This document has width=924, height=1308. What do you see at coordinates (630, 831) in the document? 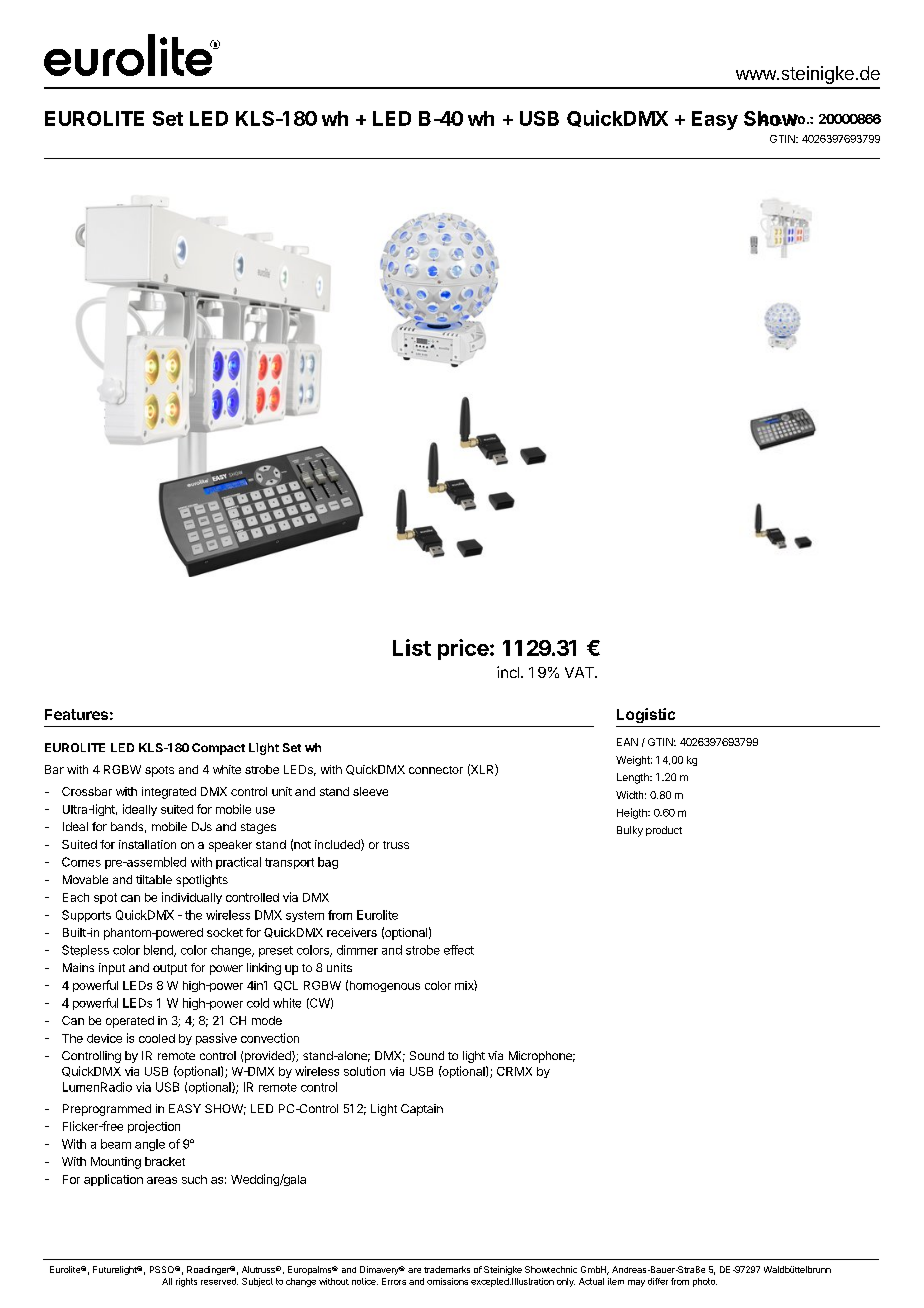
I see `Bulky` at bounding box center [630, 831].
